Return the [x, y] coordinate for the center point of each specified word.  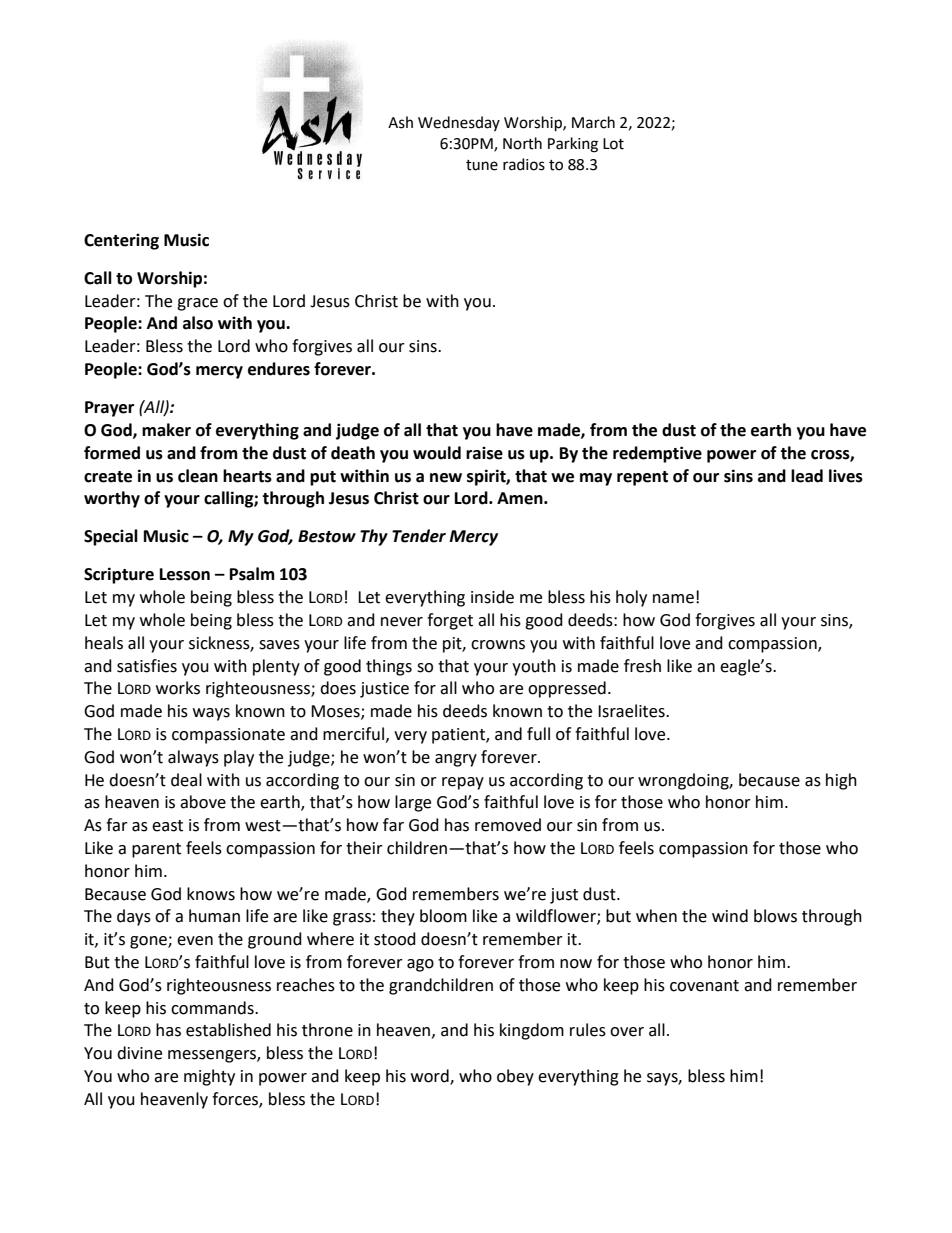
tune [482, 165]
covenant [704, 986]
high [841, 781]
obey [515, 1077]
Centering [121, 241]
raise [484, 453]
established [228, 1030]
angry [456, 760]
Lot [613, 144]
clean [198, 476]
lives [846, 476]
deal [186, 780]
